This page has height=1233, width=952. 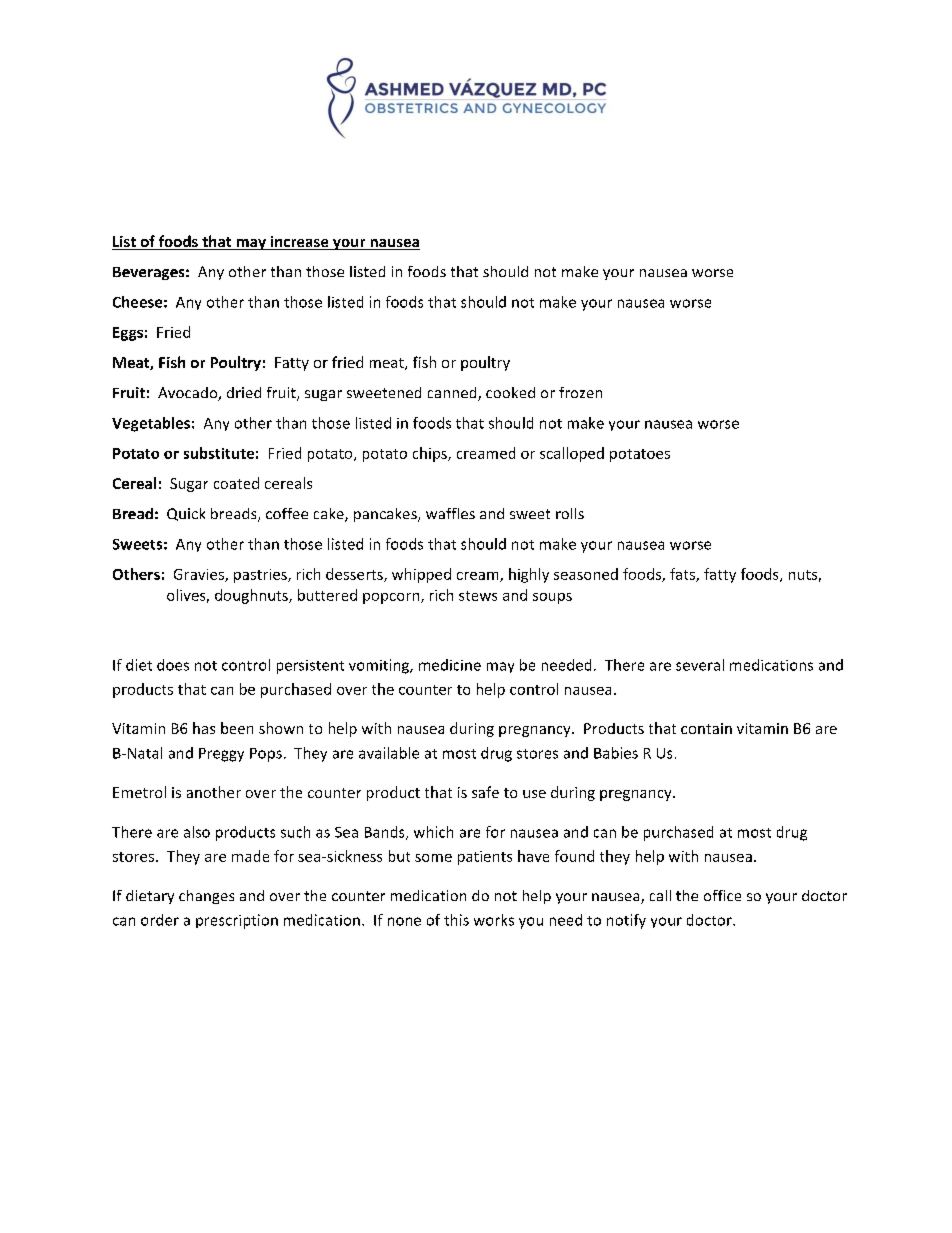 What do you see at coordinates (173, 665) in the page?
I see `does` at bounding box center [173, 665].
